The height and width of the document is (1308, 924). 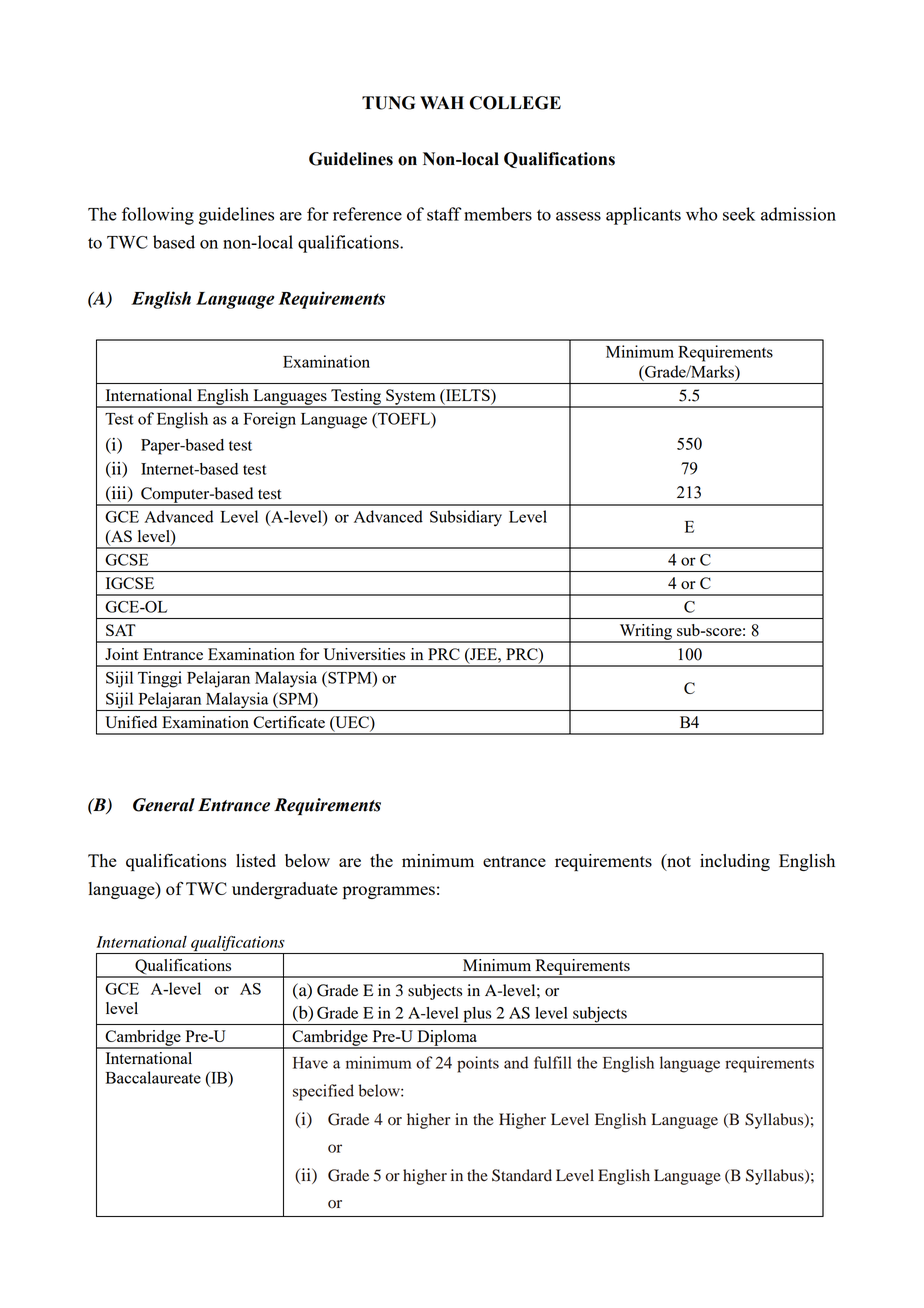 What do you see at coordinates (522, 1175) in the document?
I see `Standard` at bounding box center [522, 1175].
